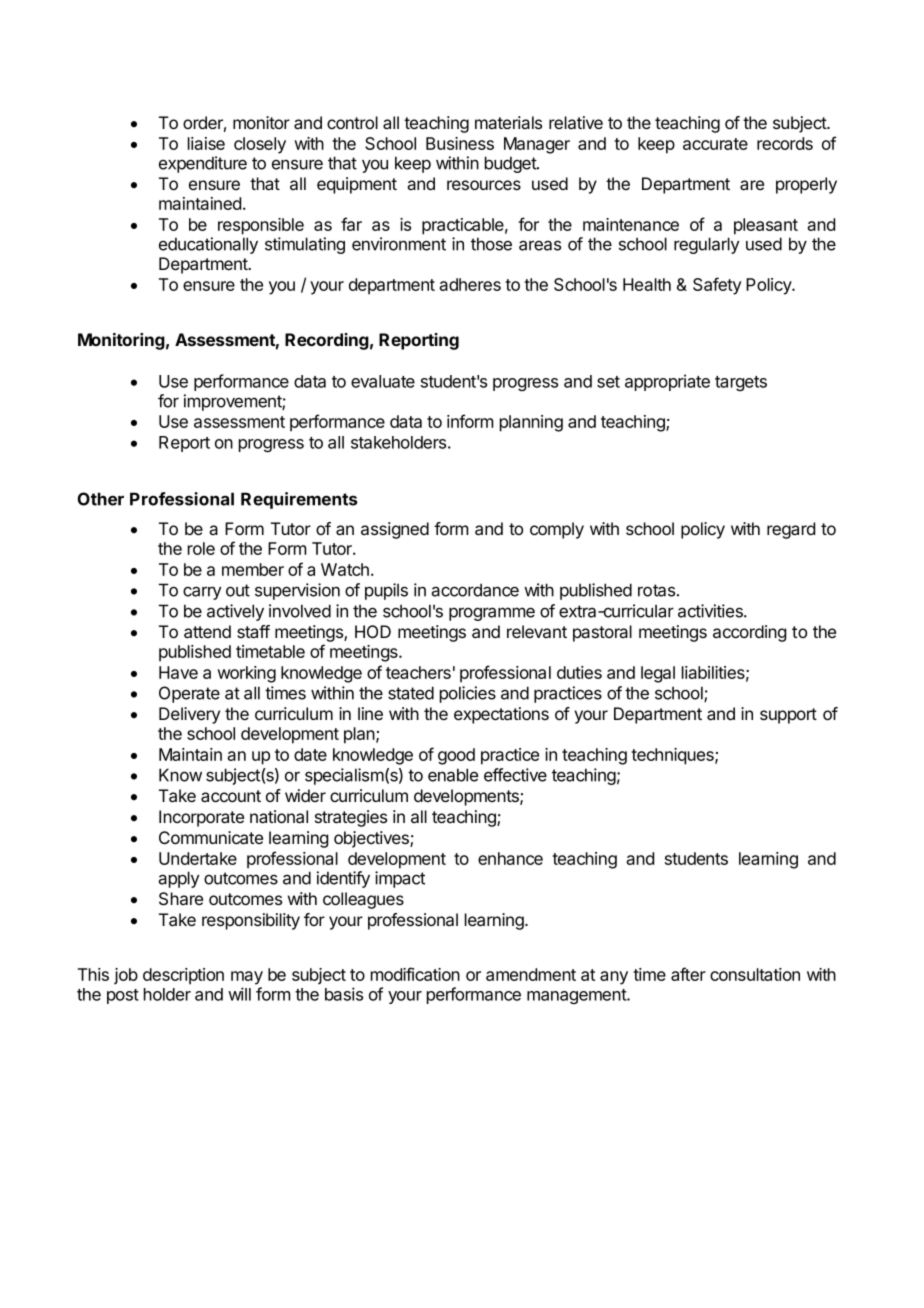 This screenshot has width=924, height=1308. Describe the element at coordinates (475, 590) in the screenshot. I see `accordance` at that location.
